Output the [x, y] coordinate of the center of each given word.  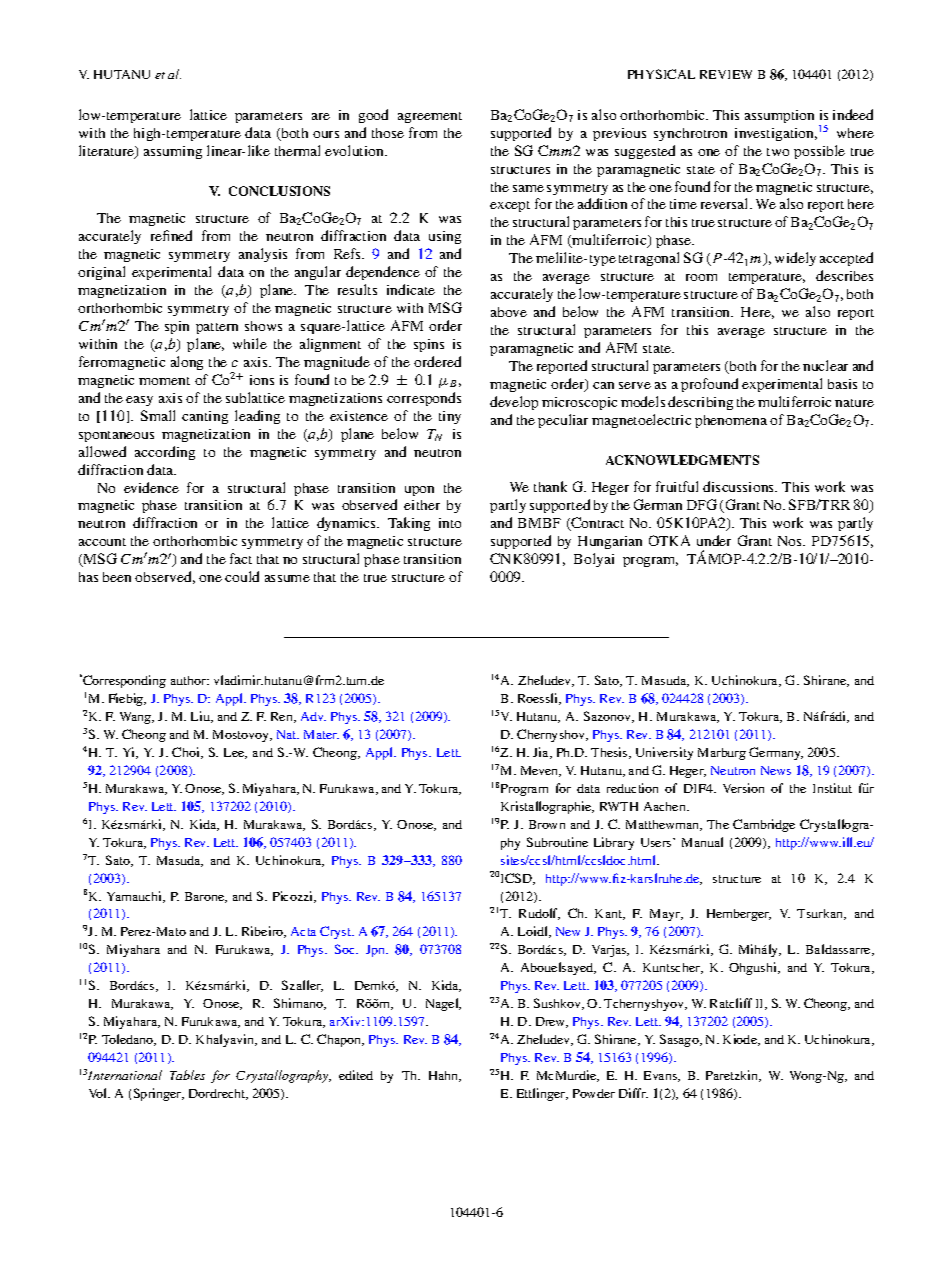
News [776, 770]
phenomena [731, 421]
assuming [173, 152]
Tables [187, 1075]
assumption [779, 116]
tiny [450, 417]
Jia [542, 753]
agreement [430, 117]
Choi [187, 753]
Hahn [445, 1076]
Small [158, 415]
